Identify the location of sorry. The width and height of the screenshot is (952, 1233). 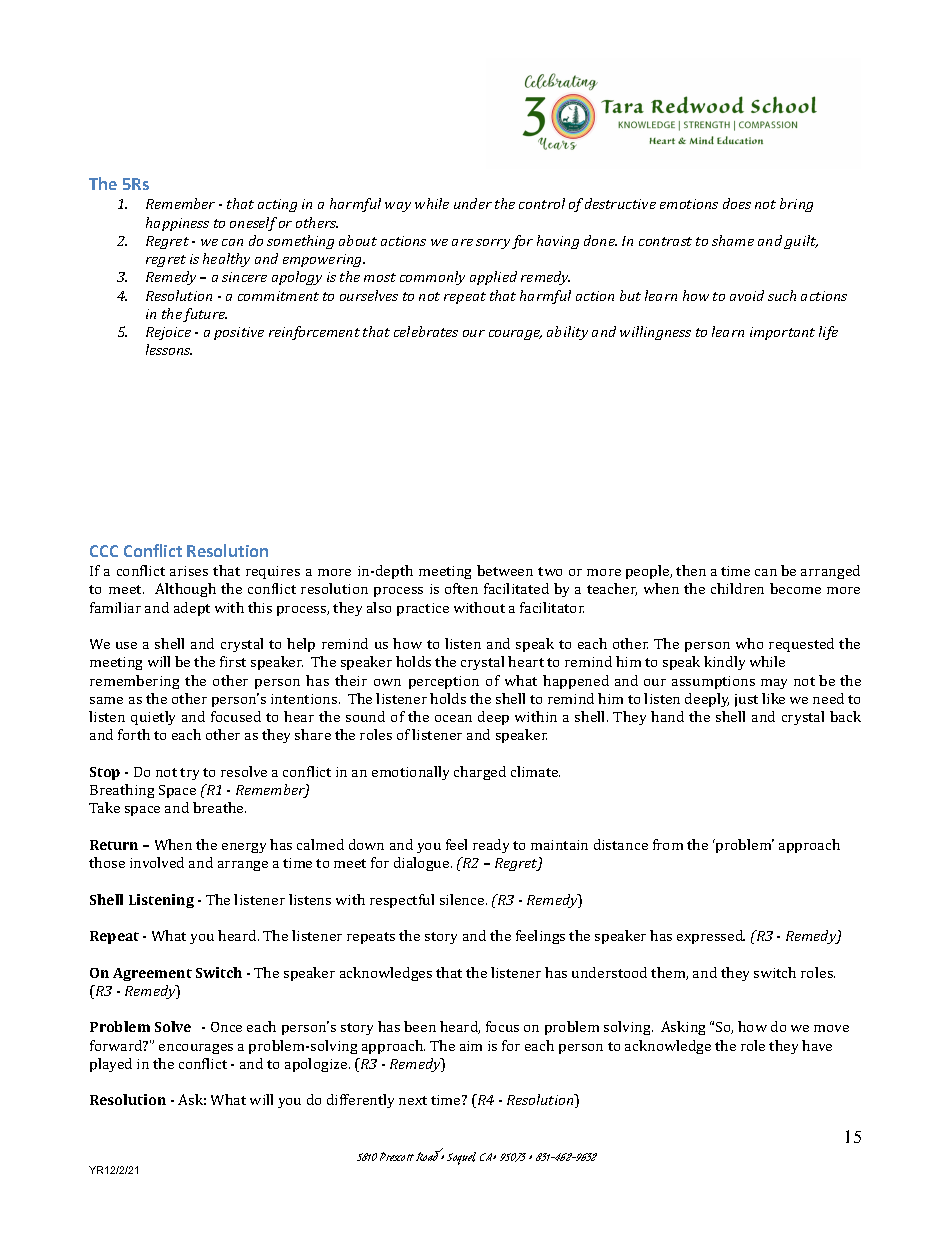
(493, 244).
